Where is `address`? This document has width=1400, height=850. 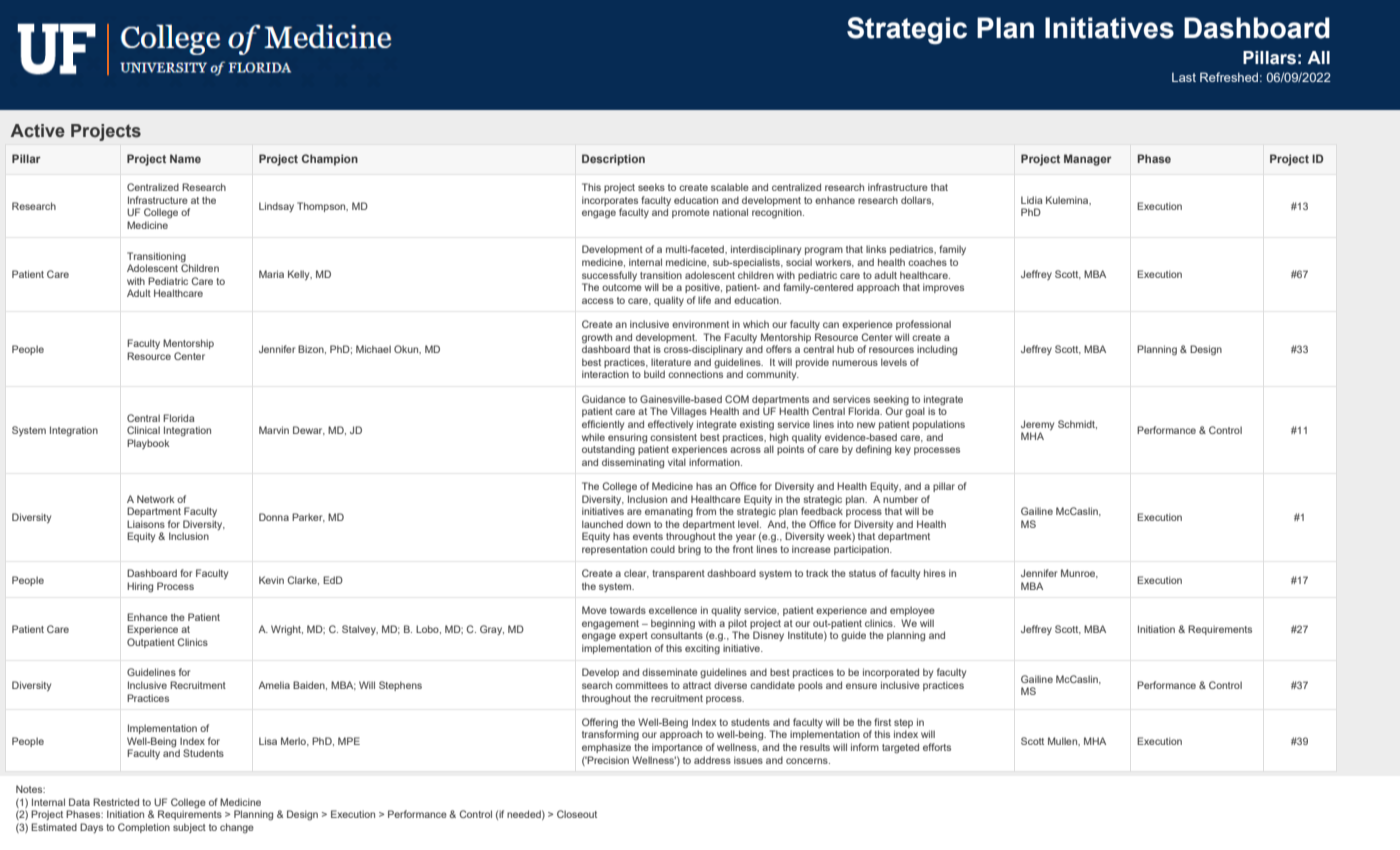 address is located at coordinates (712, 760).
